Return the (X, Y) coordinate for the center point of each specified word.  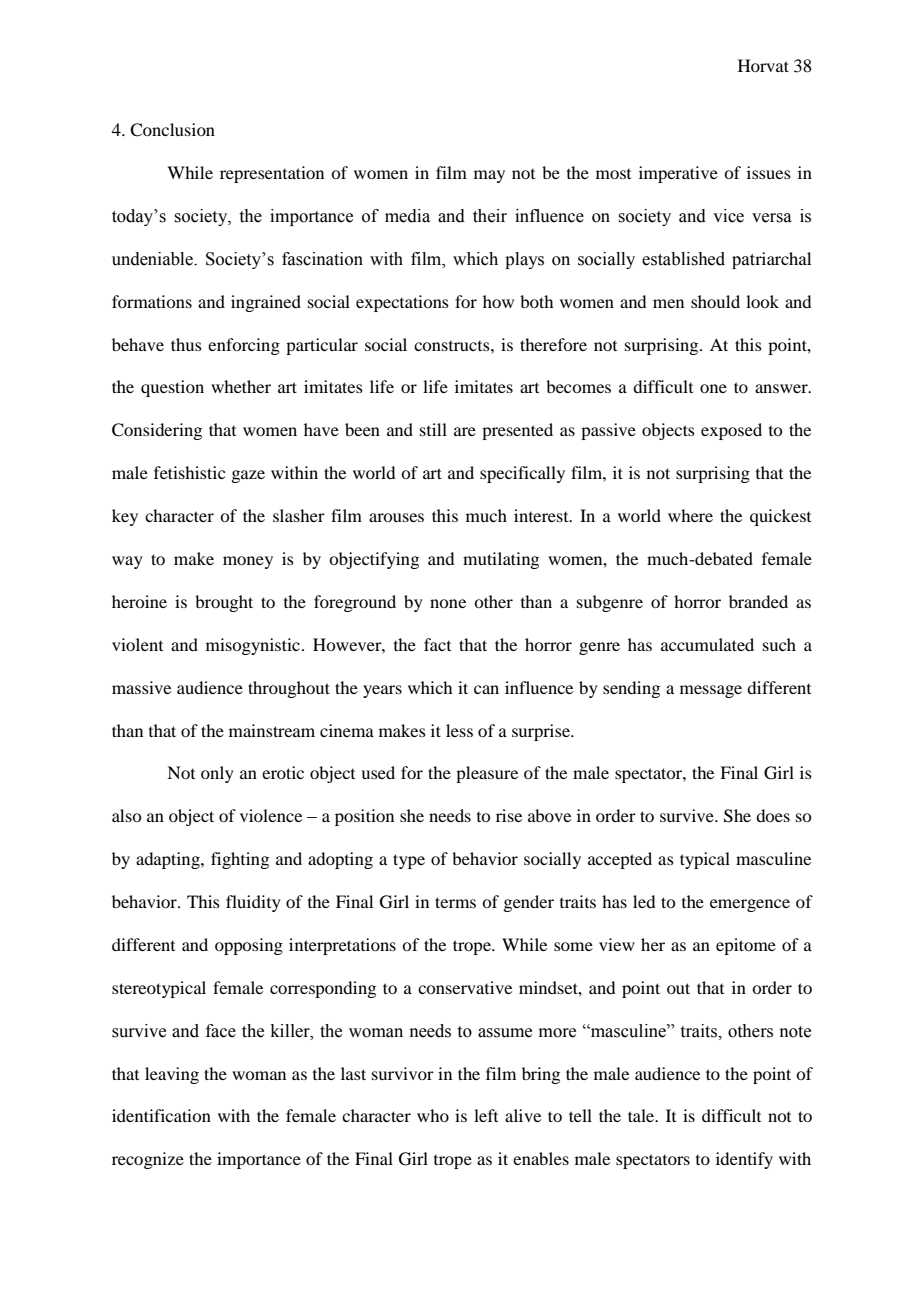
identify (744, 1160)
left (486, 1115)
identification (161, 1115)
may (489, 176)
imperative (678, 174)
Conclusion (172, 130)
